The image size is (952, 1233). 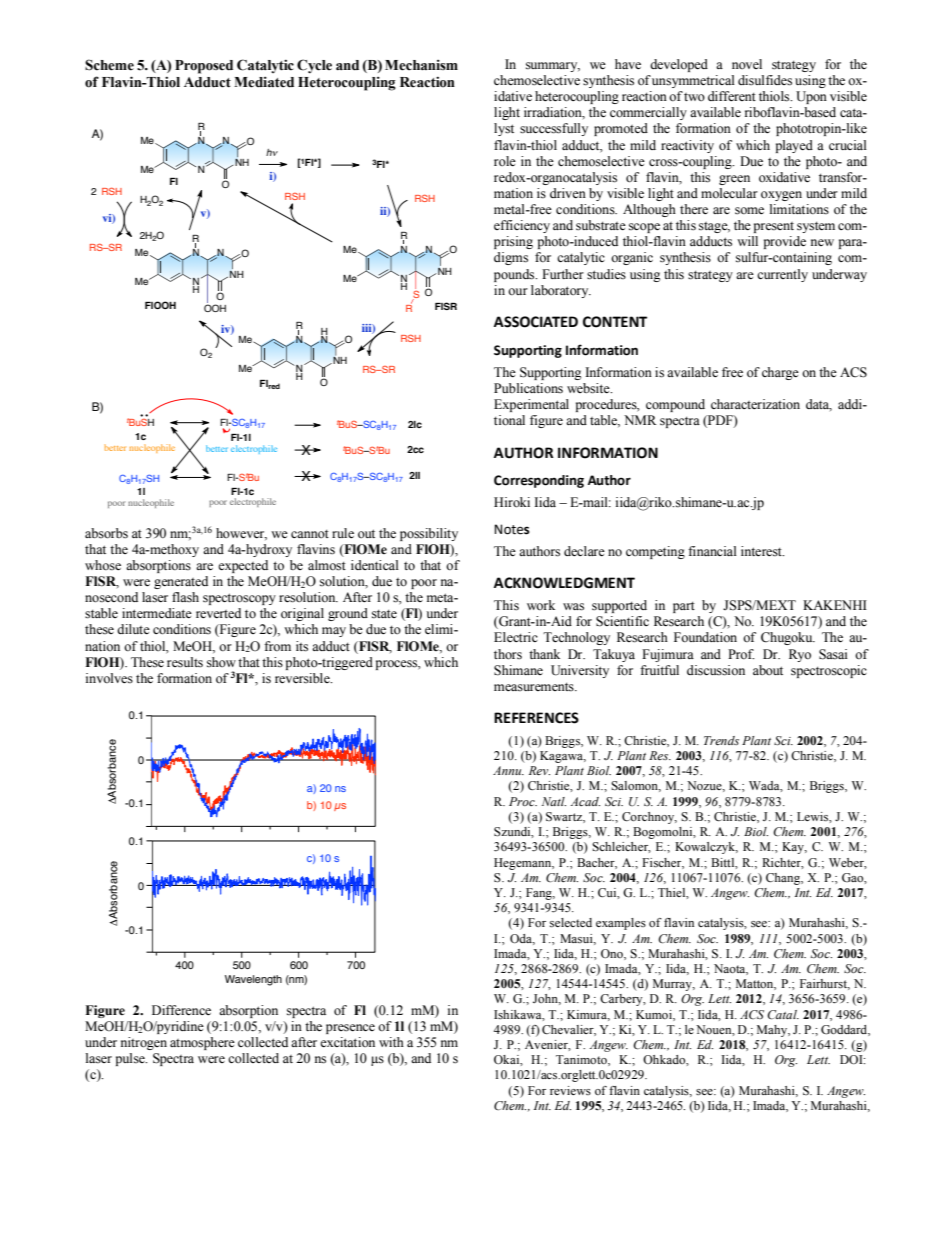 What do you see at coordinates (732, 96) in the screenshot?
I see `different` at bounding box center [732, 96].
